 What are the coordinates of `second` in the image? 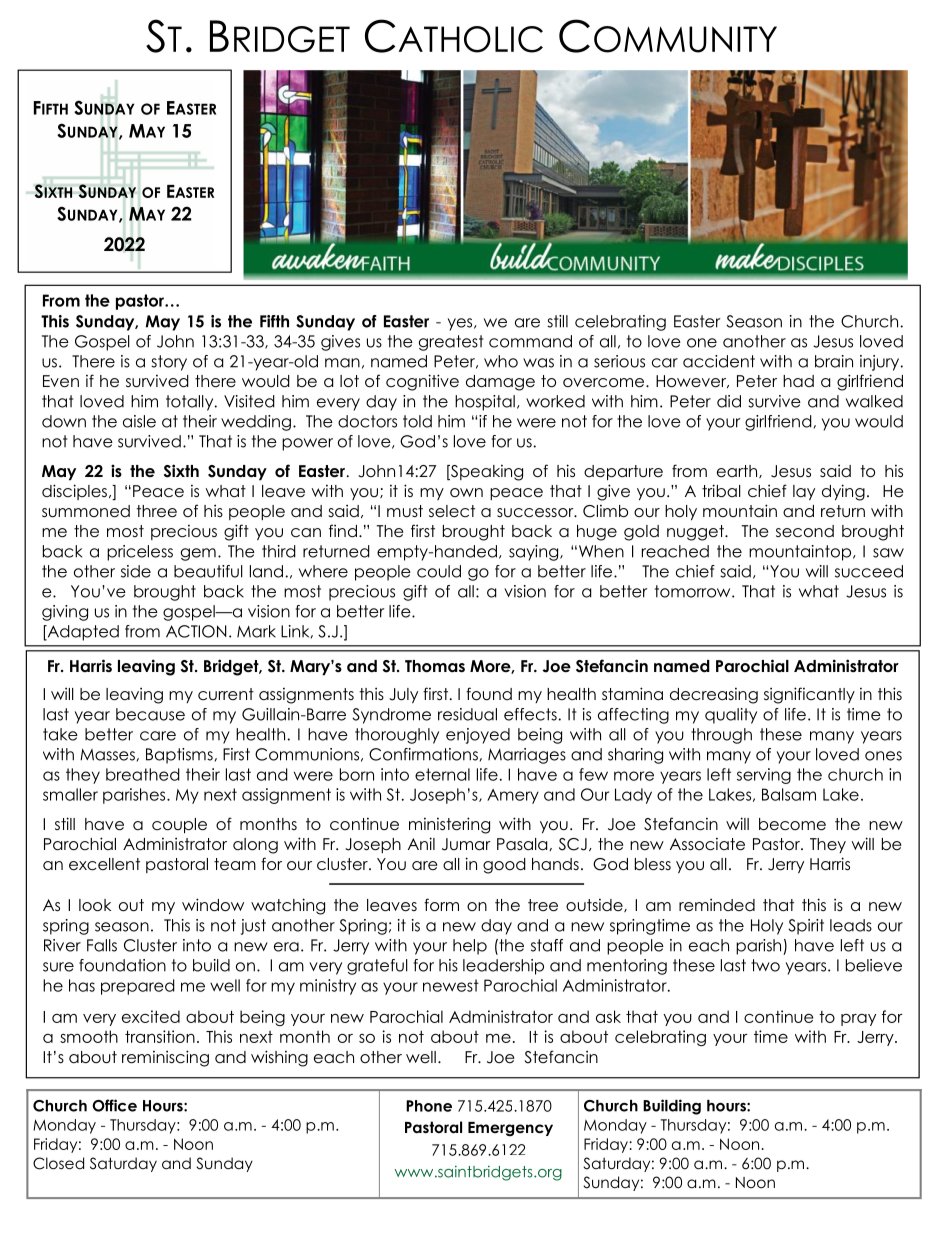 It's located at (805, 531).
